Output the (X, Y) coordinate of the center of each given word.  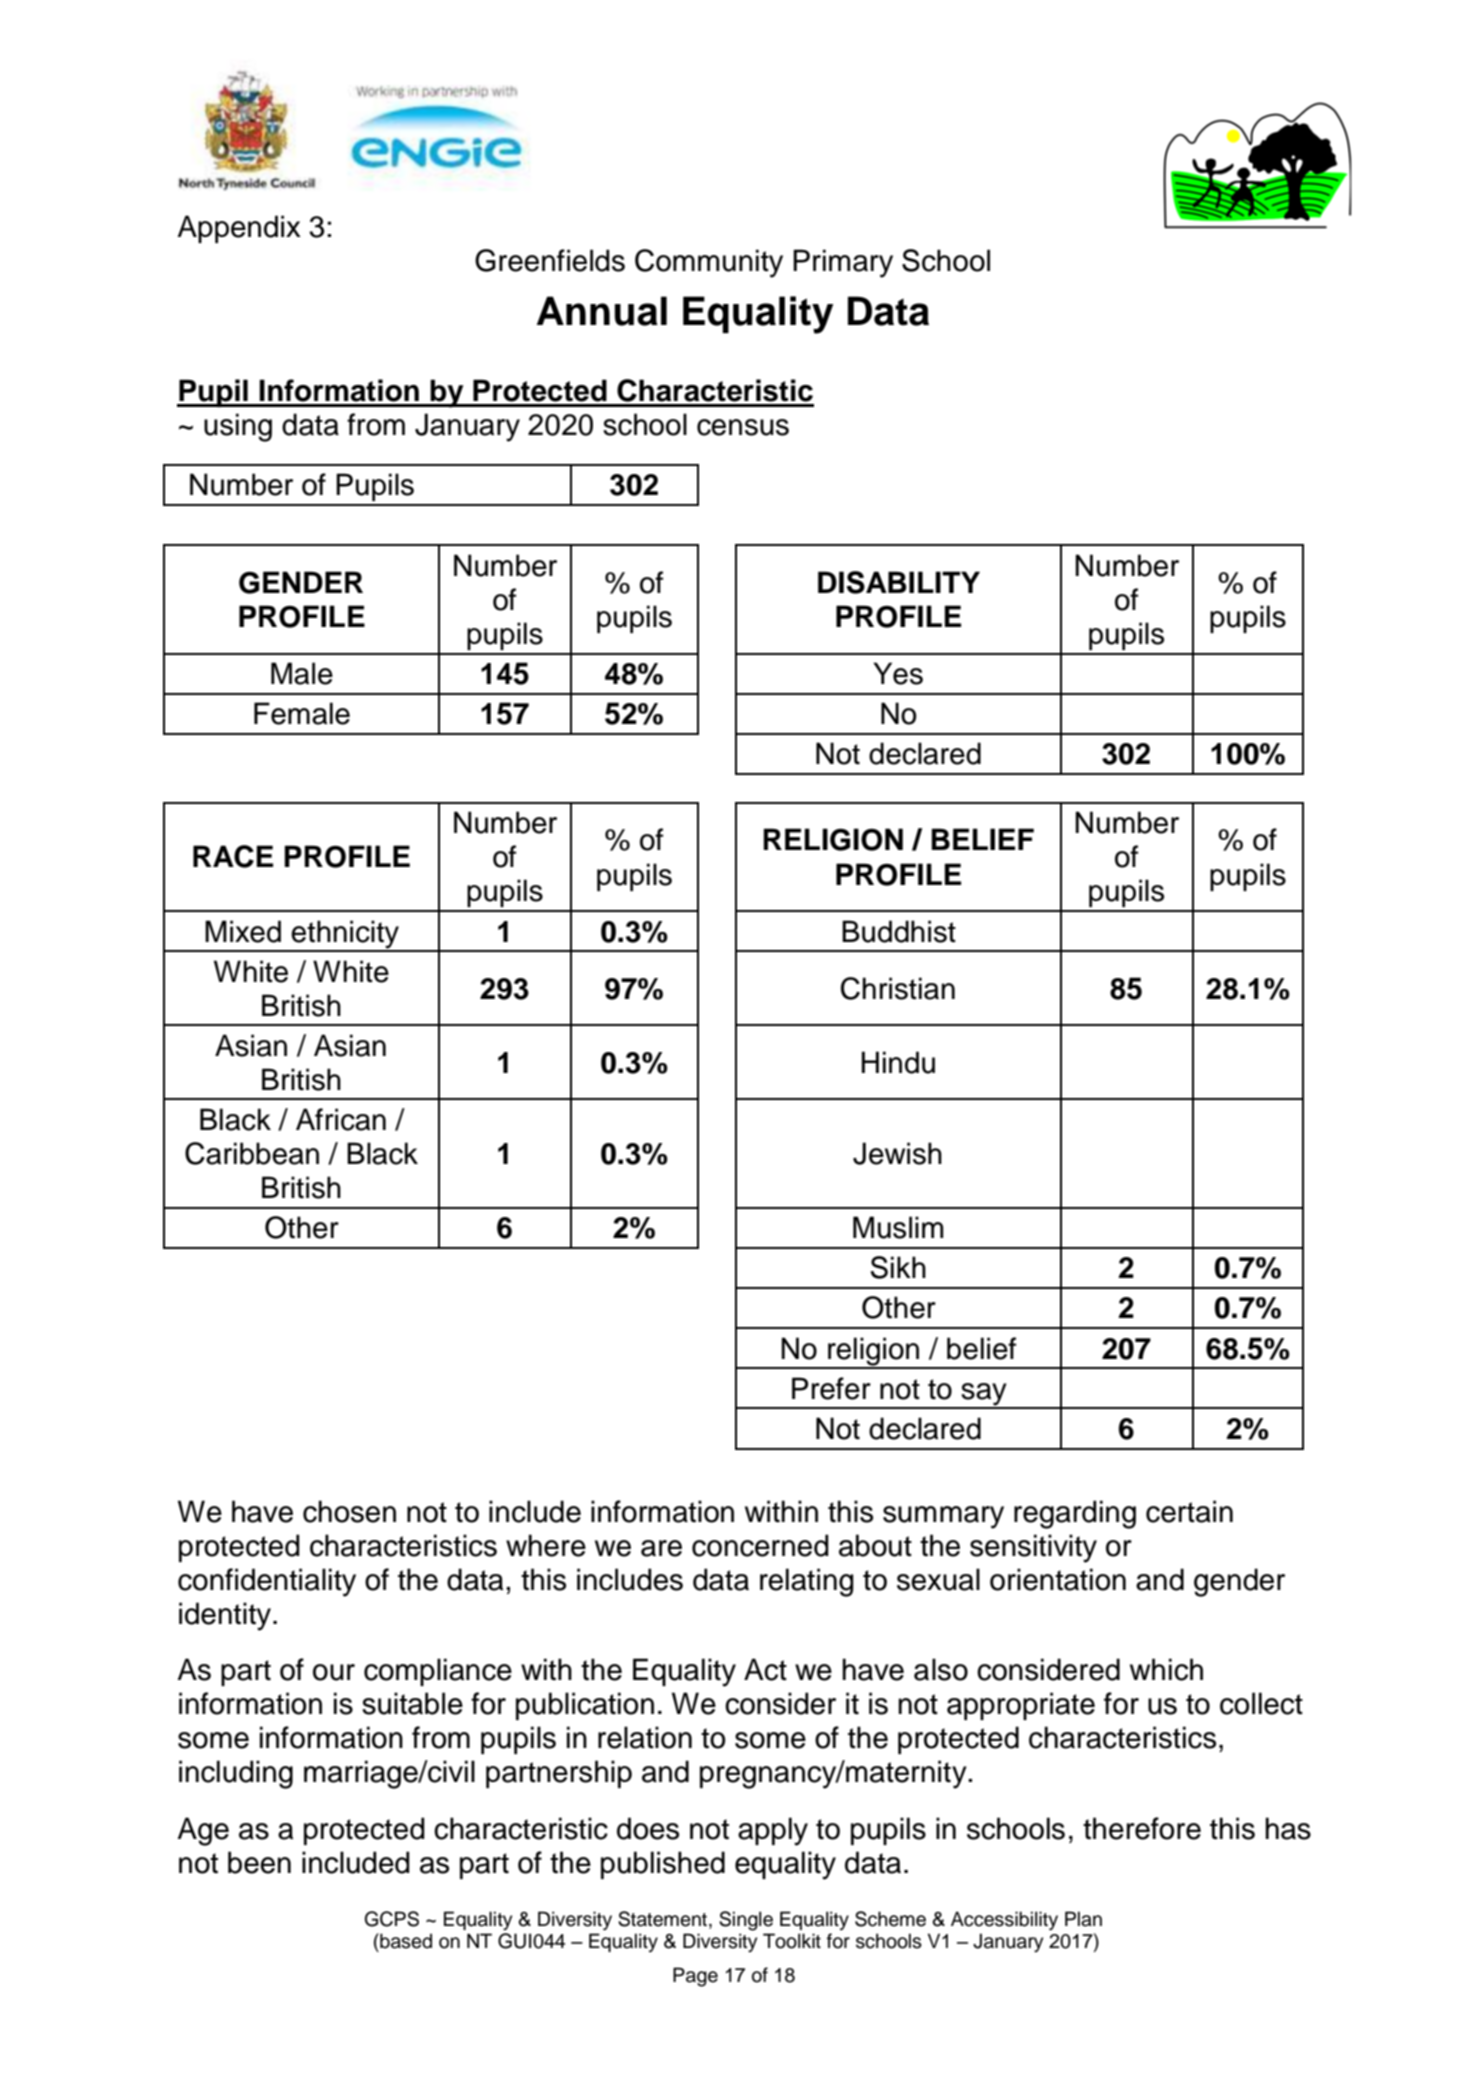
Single (746, 1921)
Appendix (239, 229)
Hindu (898, 1062)
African (341, 1119)
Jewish (897, 1153)
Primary (843, 263)
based (405, 1941)
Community (709, 263)
